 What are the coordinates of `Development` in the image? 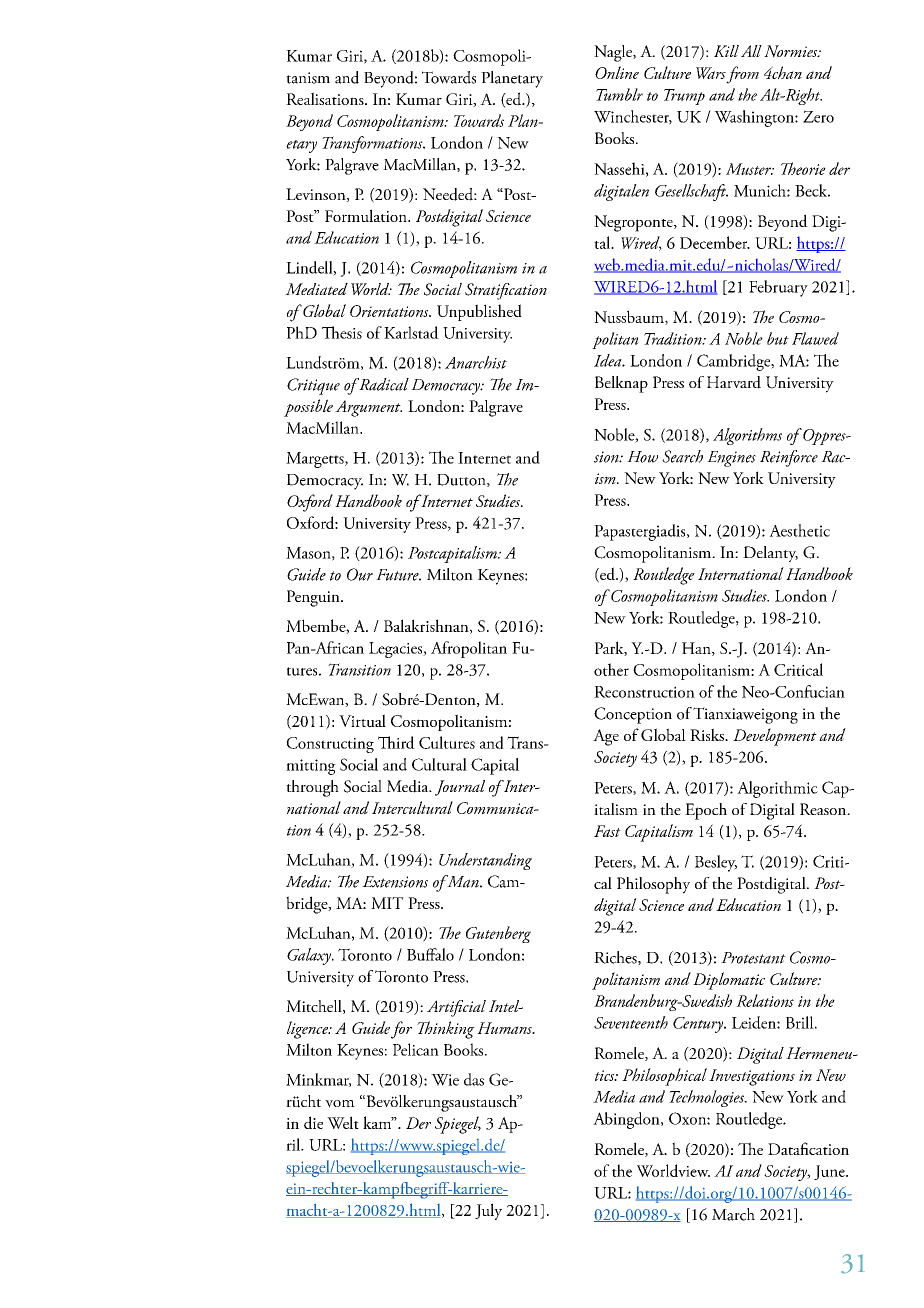 It's located at (775, 737).
